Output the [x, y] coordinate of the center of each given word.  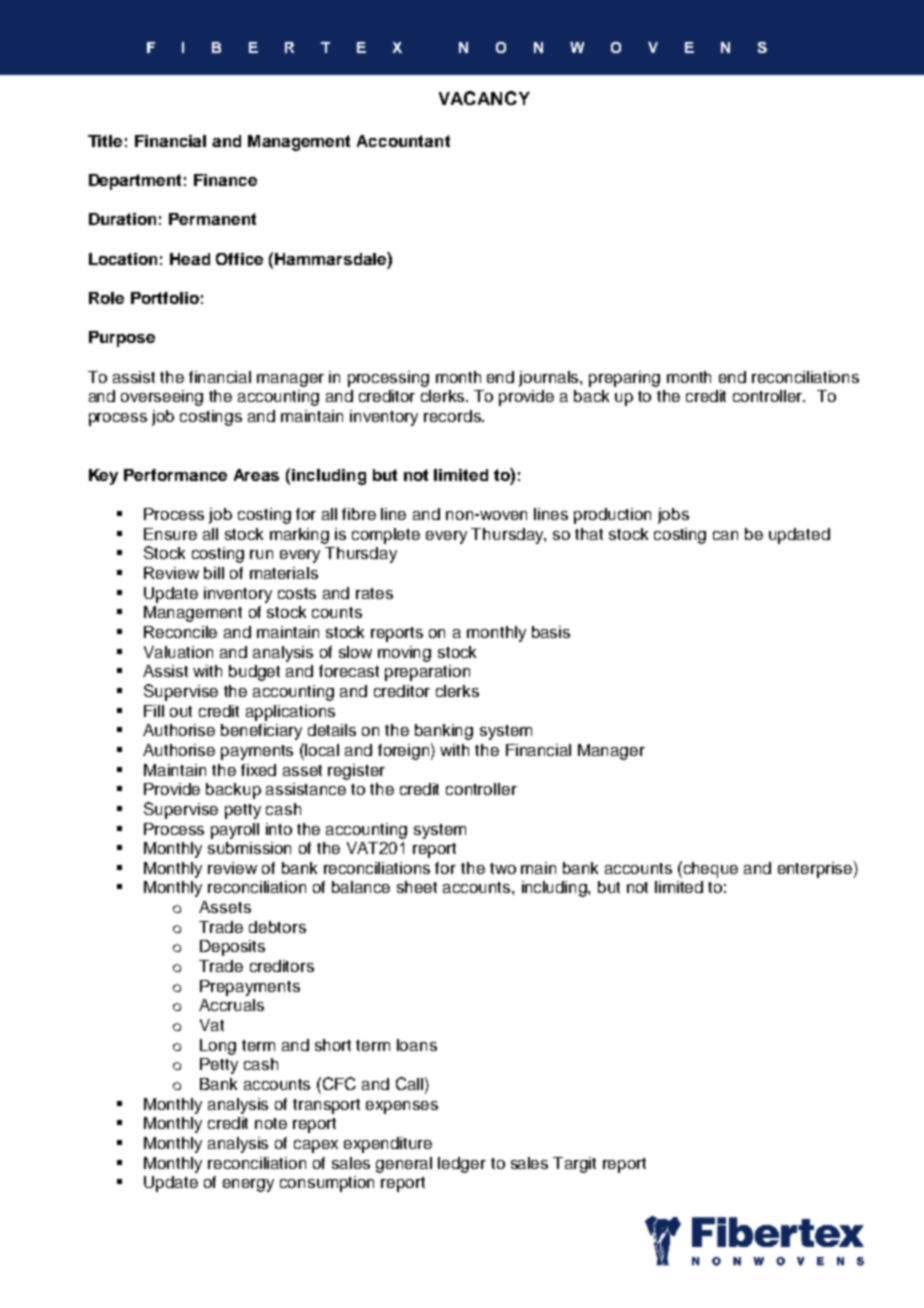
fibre [359, 514]
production [612, 516]
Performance [175, 475]
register [356, 772]
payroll [235, 831]
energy [248, 1185]
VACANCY [484, 98]
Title [105, 141]
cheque [711, 870]
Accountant [403, 141]
